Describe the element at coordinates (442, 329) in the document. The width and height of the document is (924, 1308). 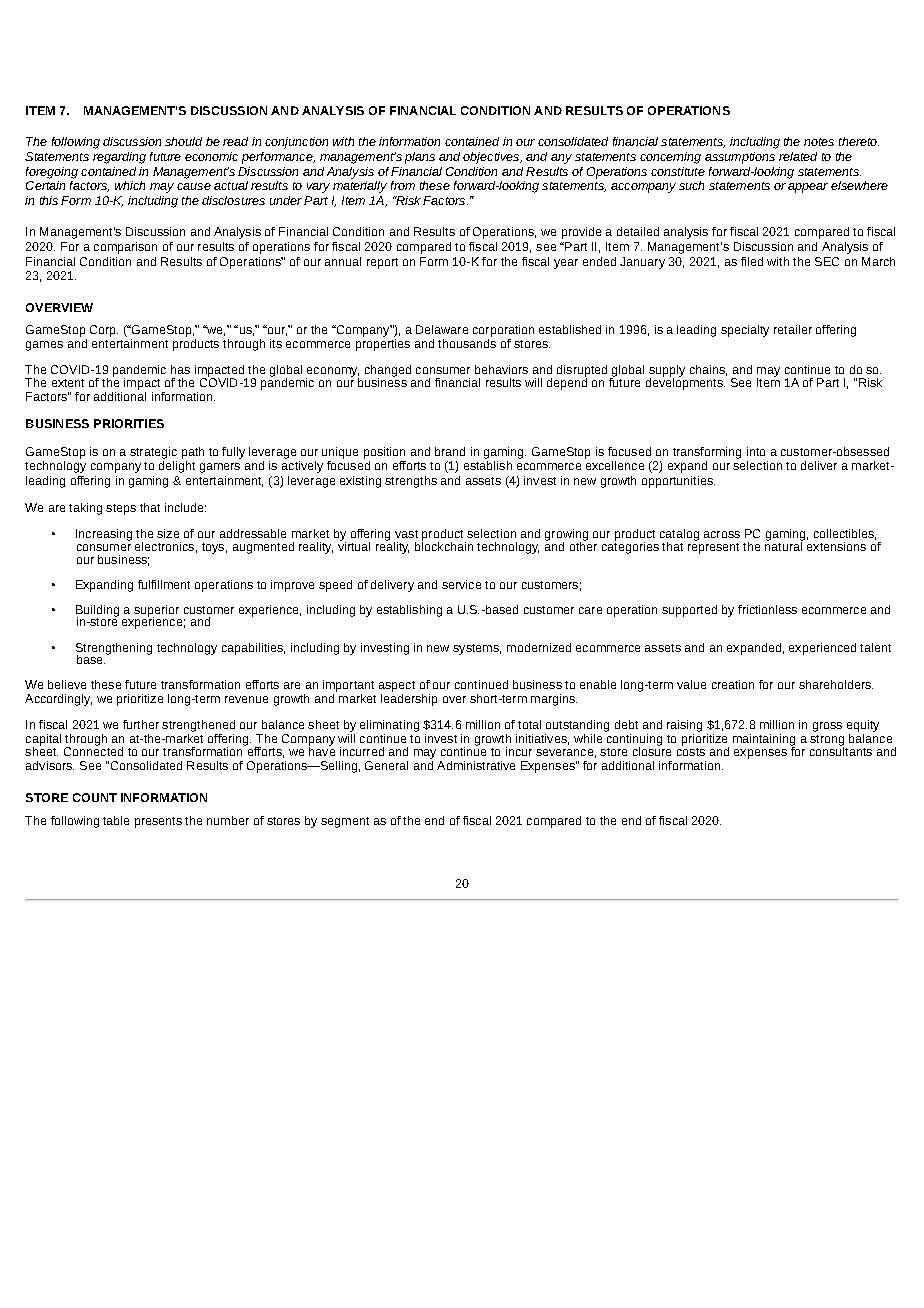
I see `Delaware` at that location.
